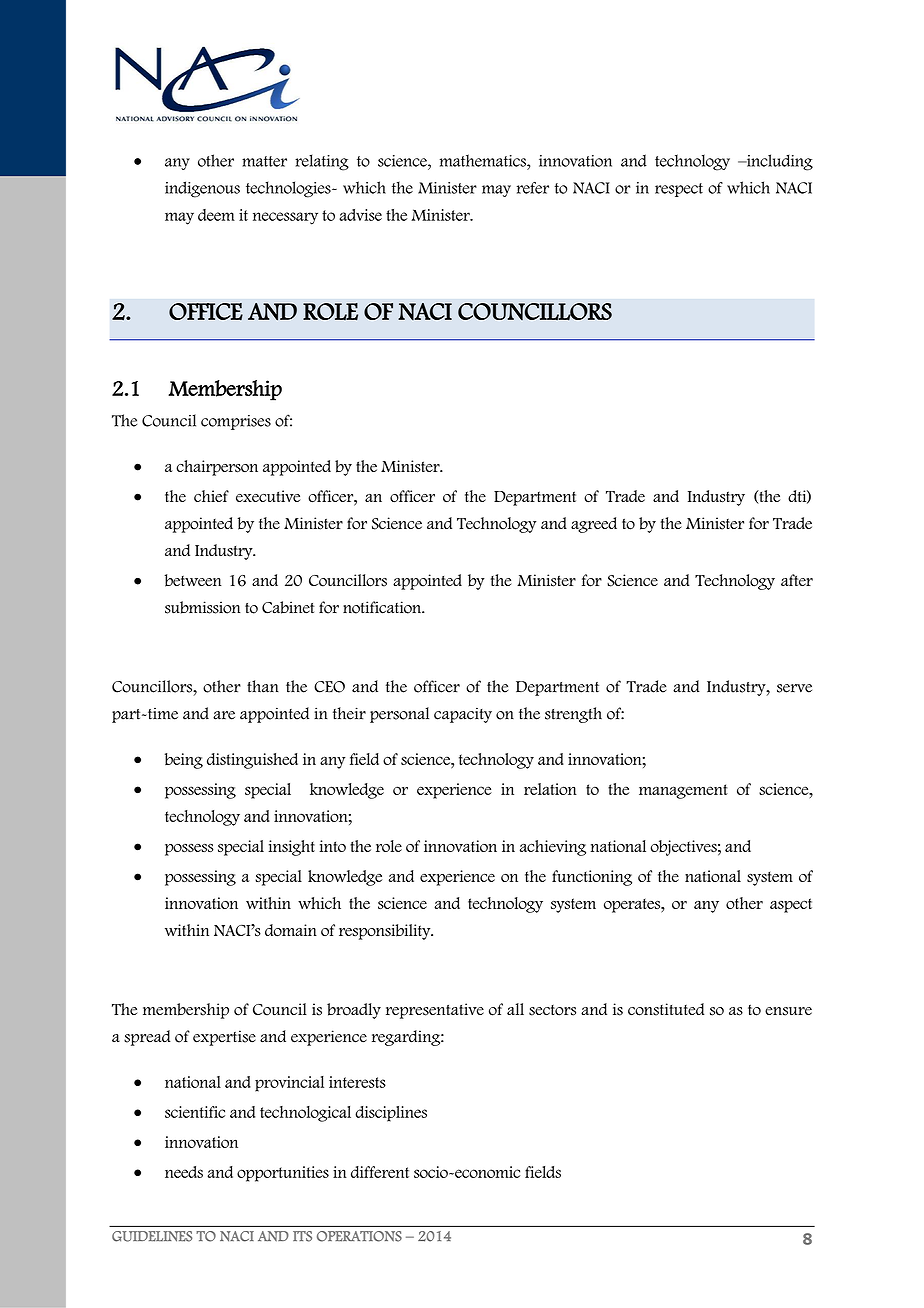 Image resolution: width=924 pixels, height=1308 pixels. What do you see at coordinates (224, 715) in the image?
I see `are` at bounding box center [224, 715].
